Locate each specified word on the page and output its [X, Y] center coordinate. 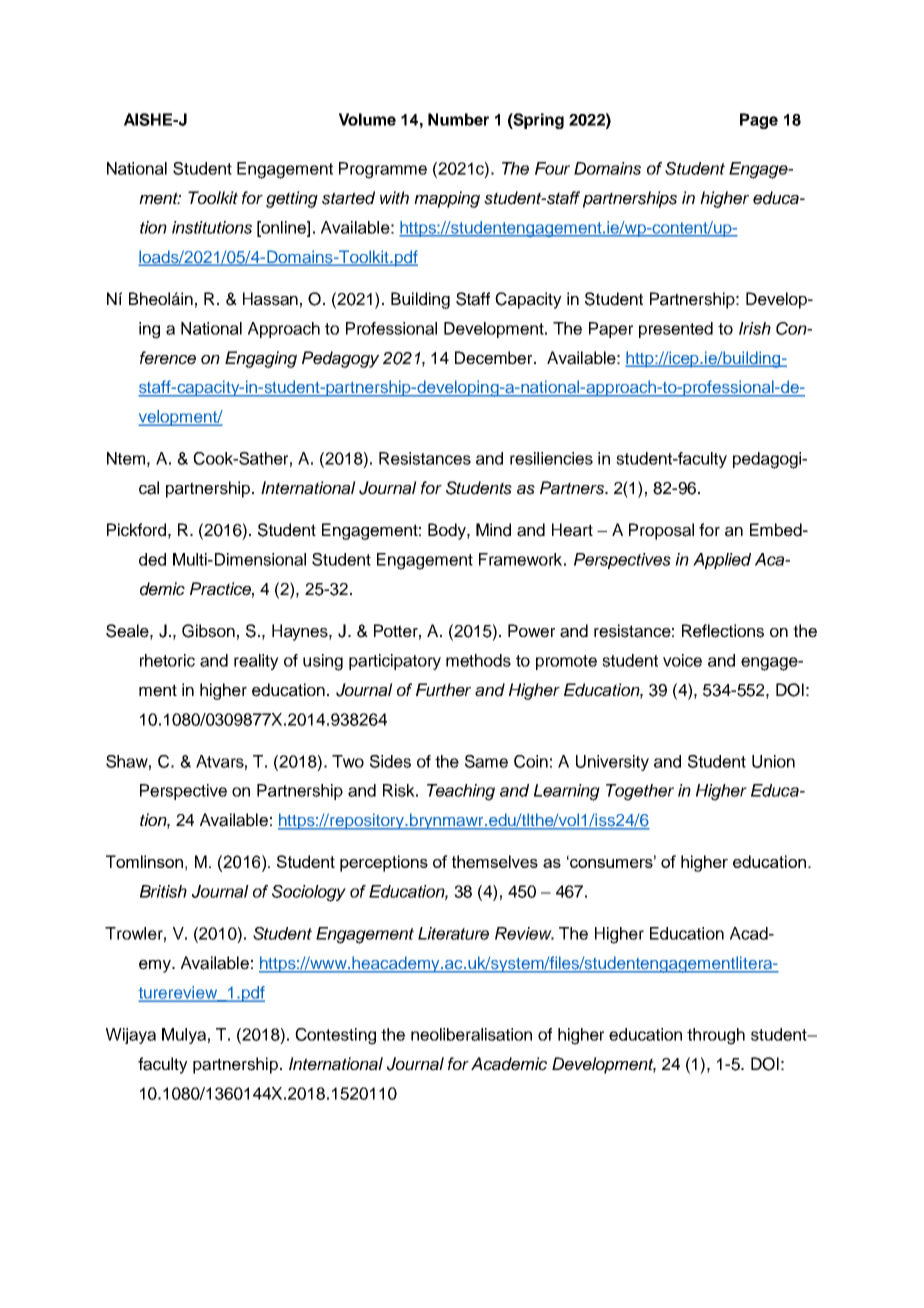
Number [458, 119]
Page [759, 121]
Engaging [261, 359]
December [495, 358]
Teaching [461, 792]
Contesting [335, 1036]
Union [773, 761]
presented [676, 330]
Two [348, 761]
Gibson [208, 631]
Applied [722, 561]
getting [292, 199]
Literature [453, 933]
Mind [493, 530]
